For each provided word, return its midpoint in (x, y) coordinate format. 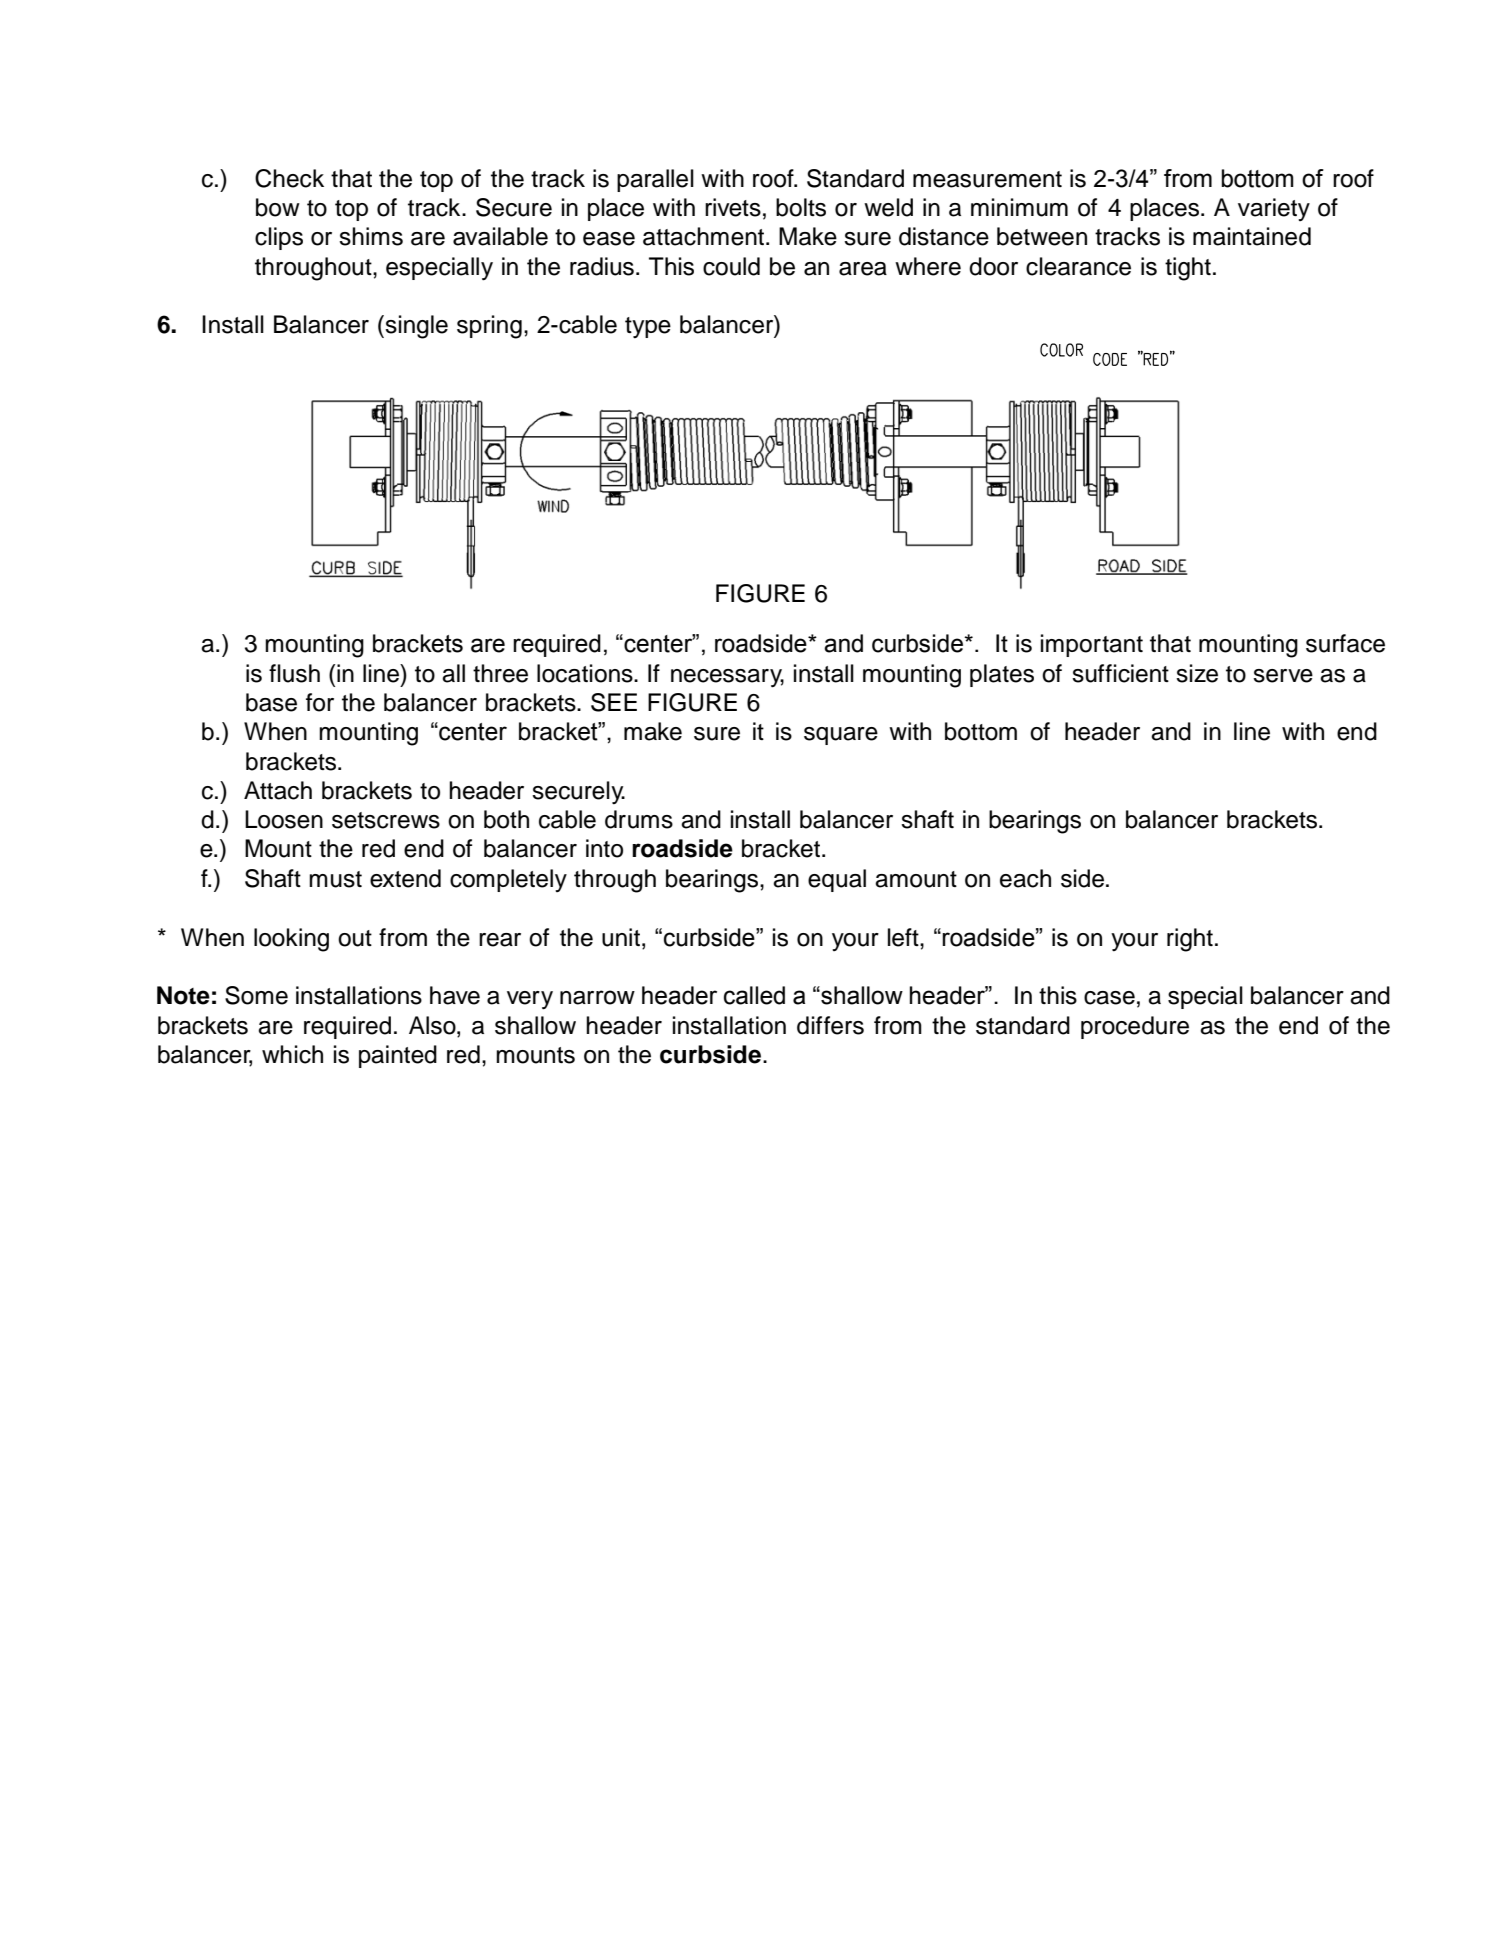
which (292, 1054)
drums (639, 819)
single (415, 327)
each (1025, 878)
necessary (727, 678)
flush (294, 673)
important (1092, 645)
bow (278, 207)
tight (1188, 269)
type (648, 328)
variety (1274, 209)
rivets (733, 207)
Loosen (284, 819)
